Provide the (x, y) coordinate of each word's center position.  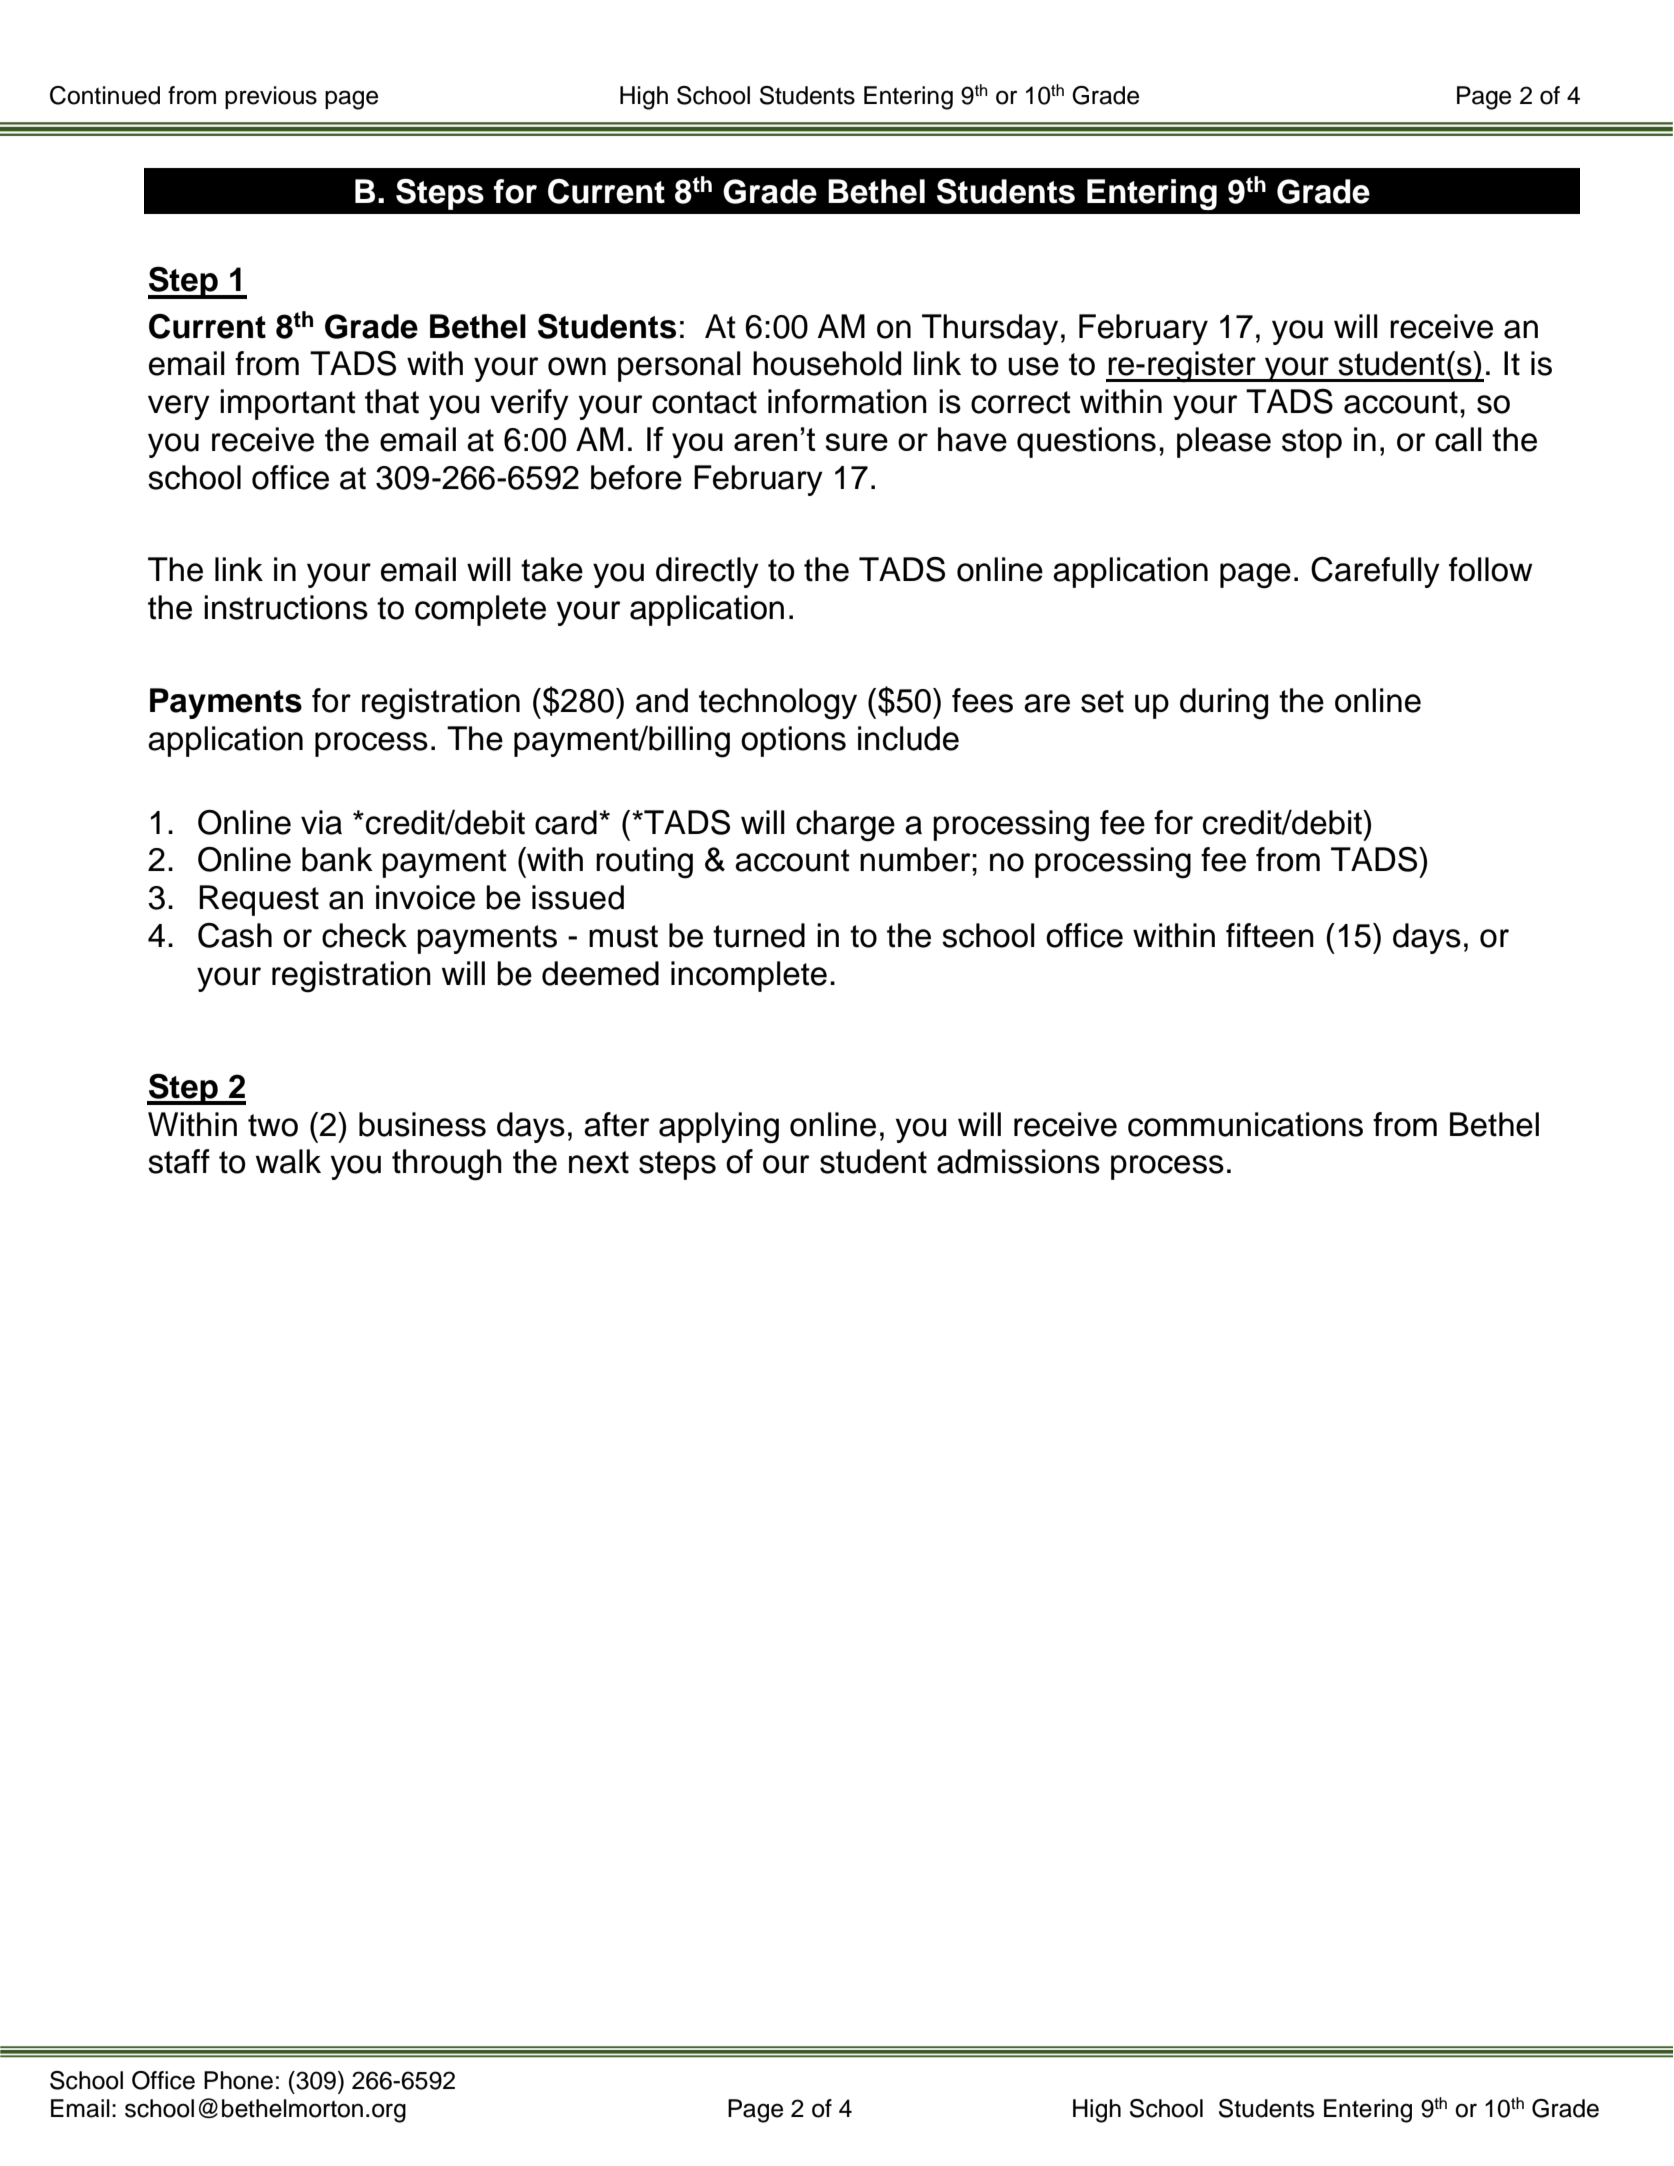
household (827, 363)
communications (1245, 1124)
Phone (238, 2080)
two (273, 1125)
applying (719, 1128)
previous (271, 97)
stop (1312, 443)
